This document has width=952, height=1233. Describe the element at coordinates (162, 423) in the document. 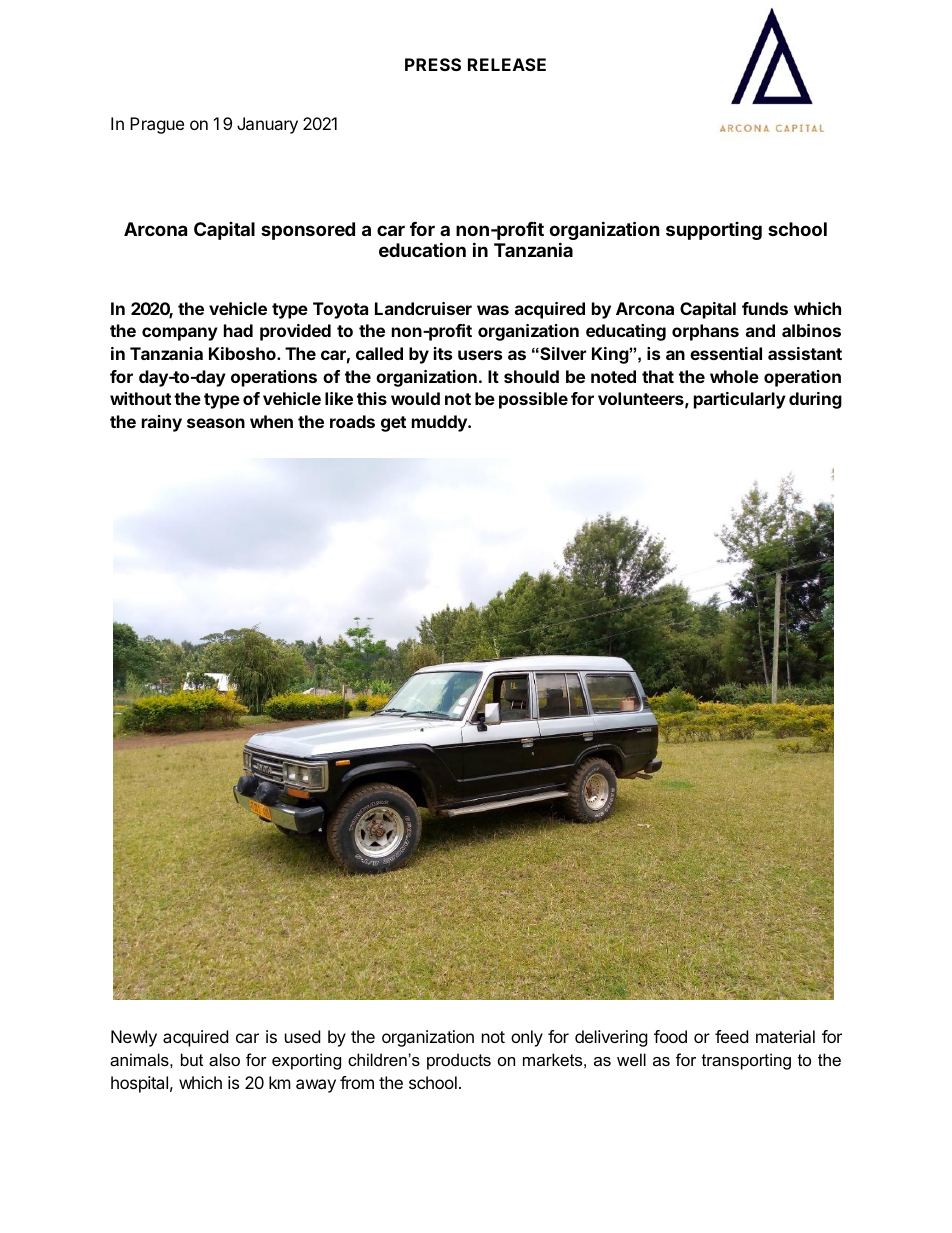

I see `rainy` at that location.
